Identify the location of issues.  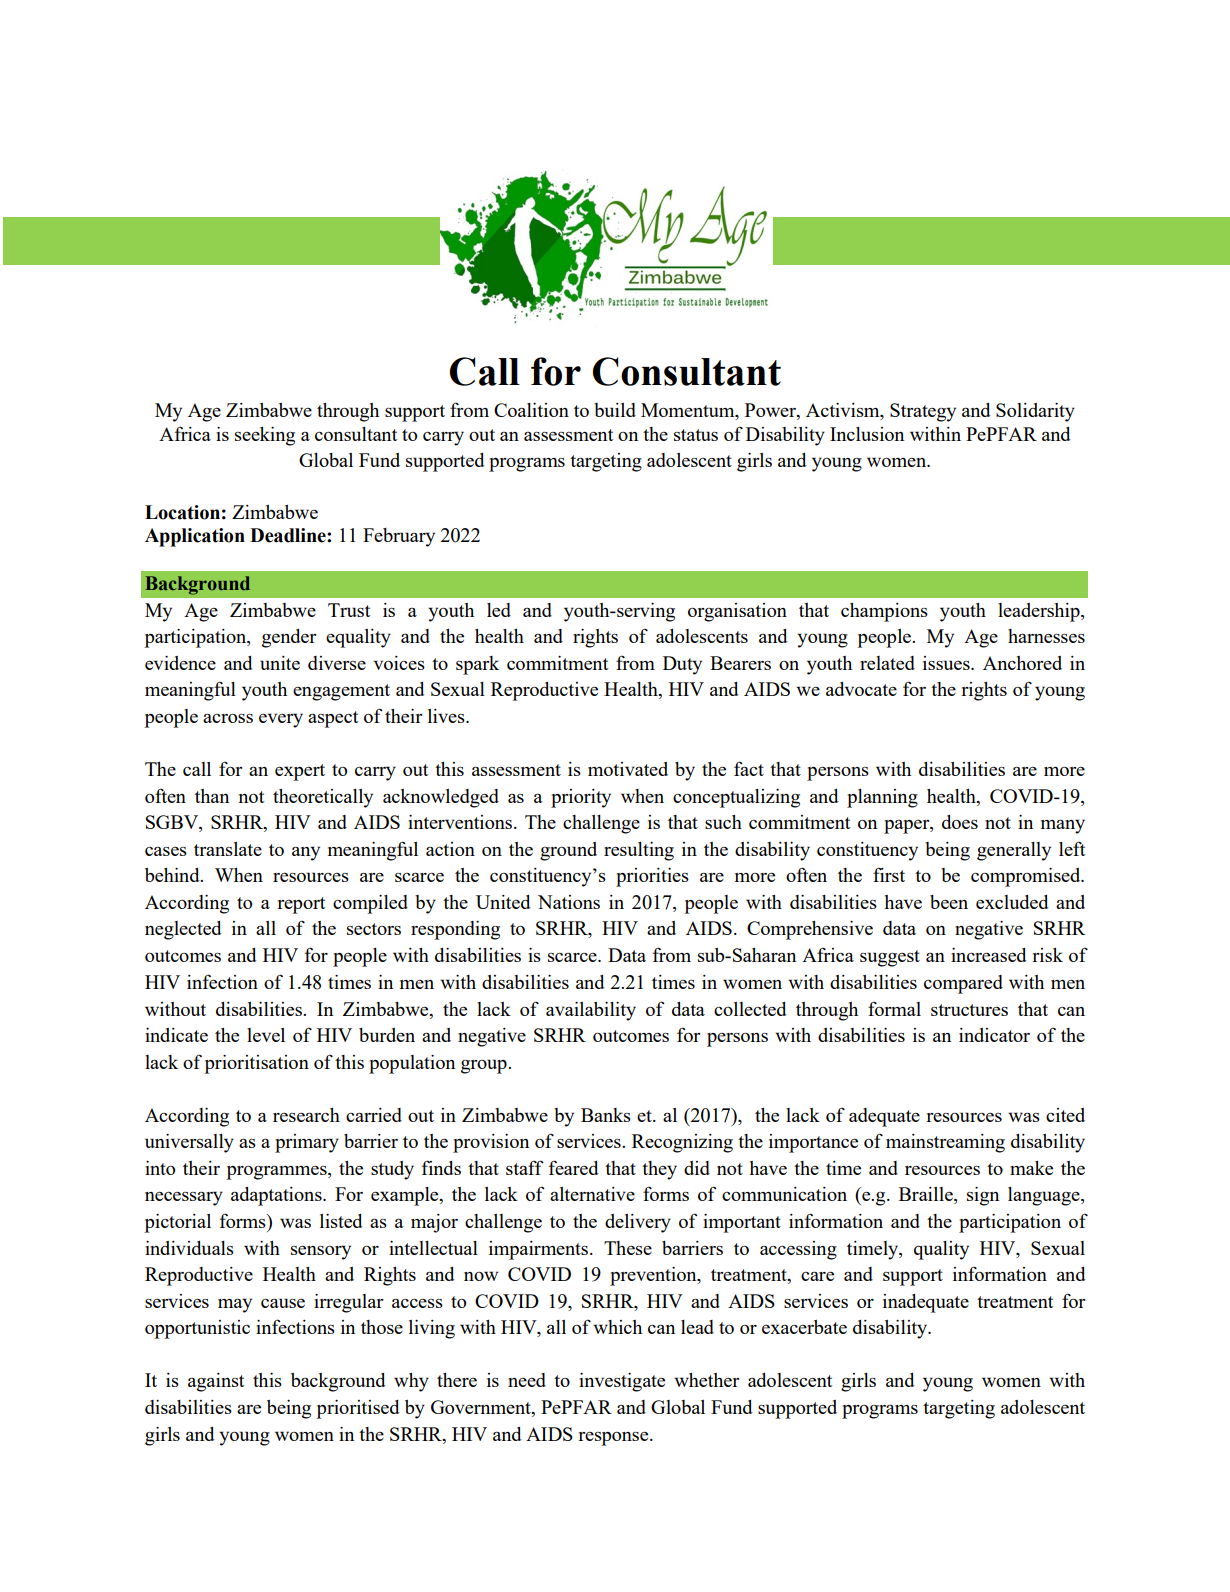
(947, 663).
